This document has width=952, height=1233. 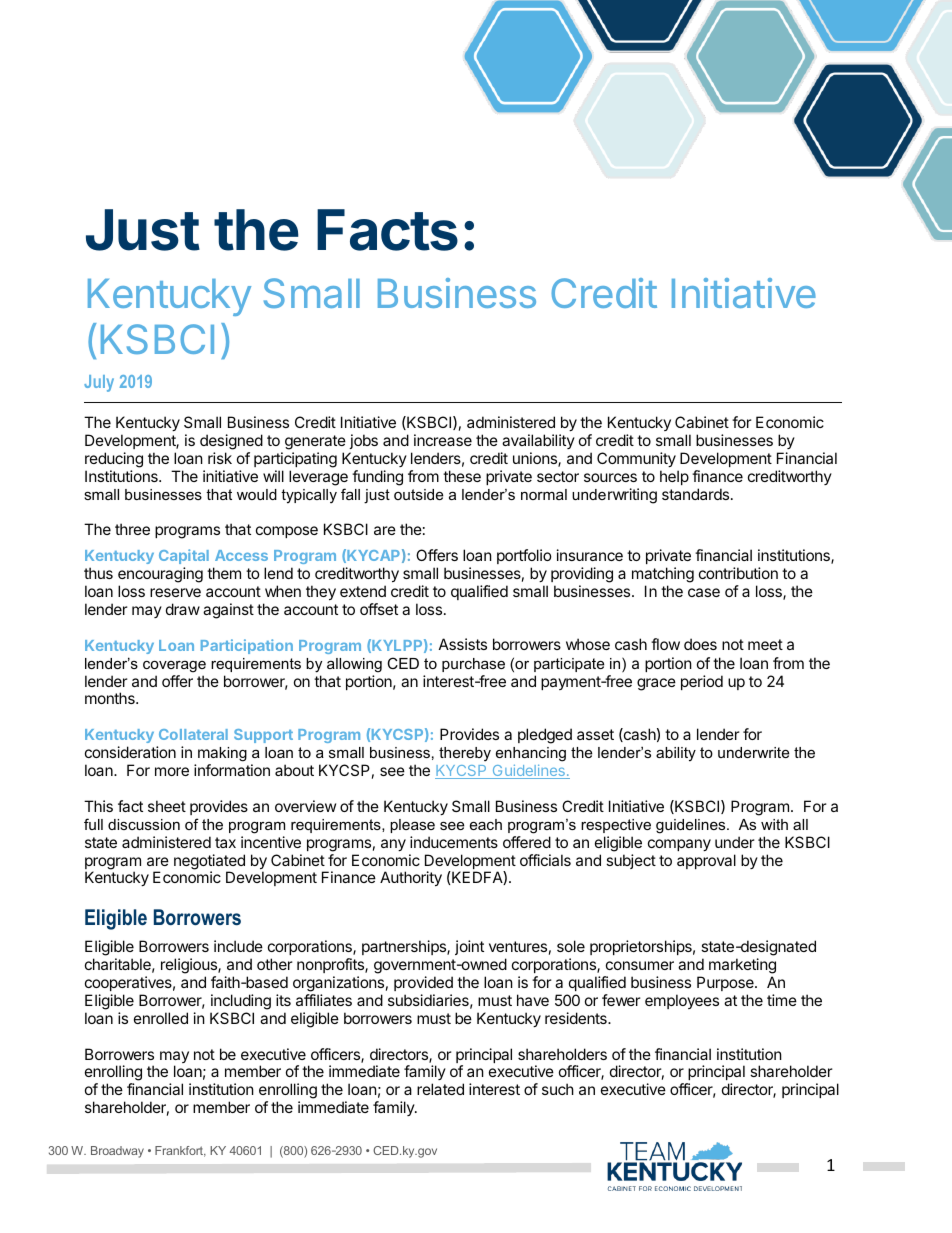 What do you see at coordinates (443, 440) in the document?
I see `increase` at bounding box center [443, 440].
